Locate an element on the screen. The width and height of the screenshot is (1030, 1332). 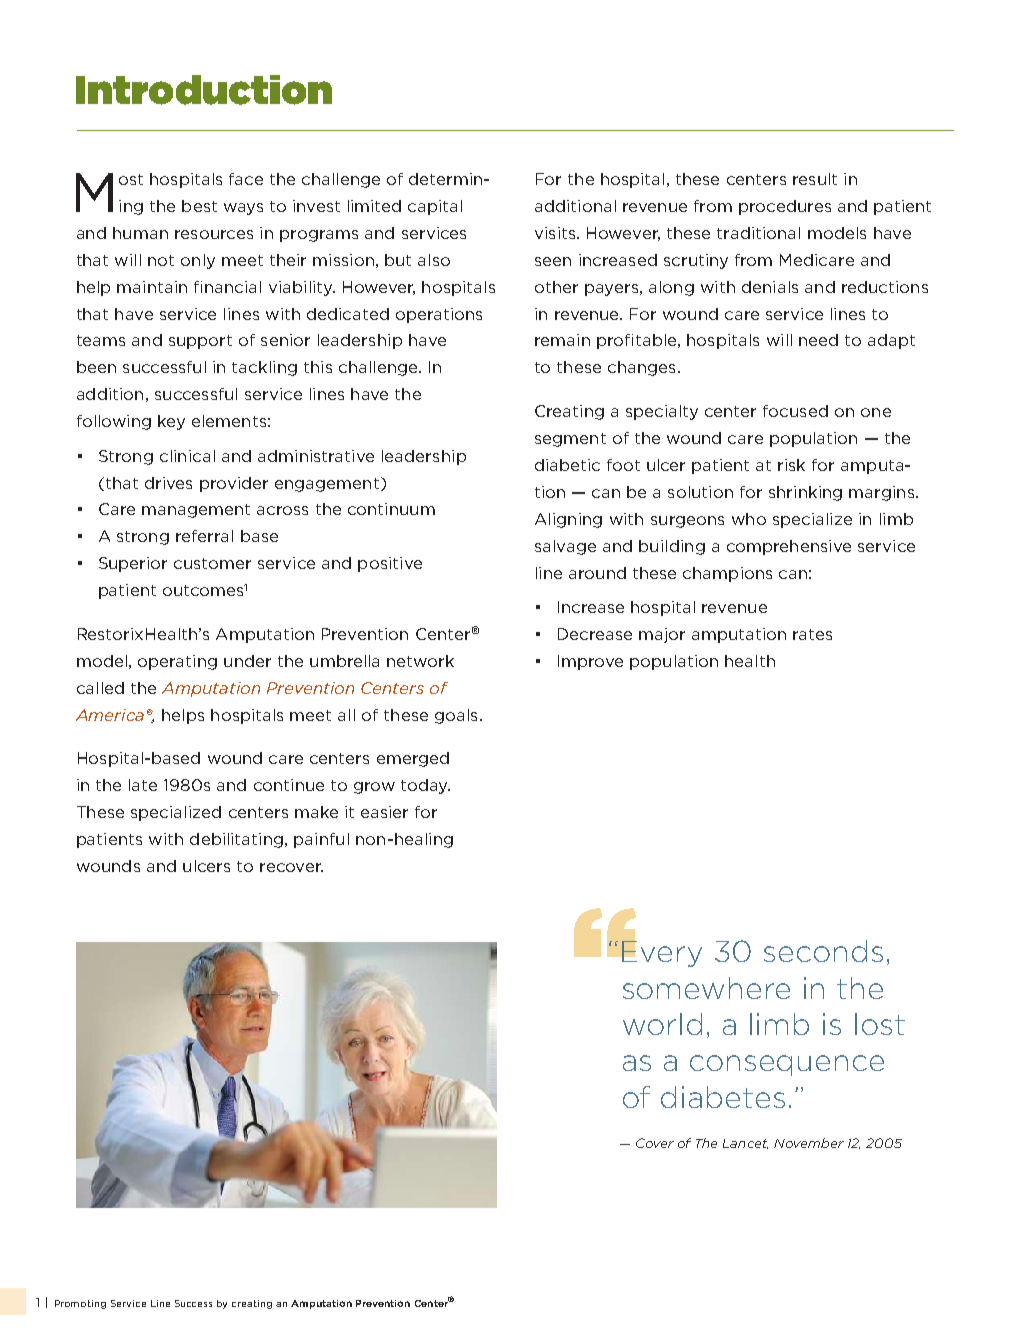
customer is located at coordinates (212, 563).
